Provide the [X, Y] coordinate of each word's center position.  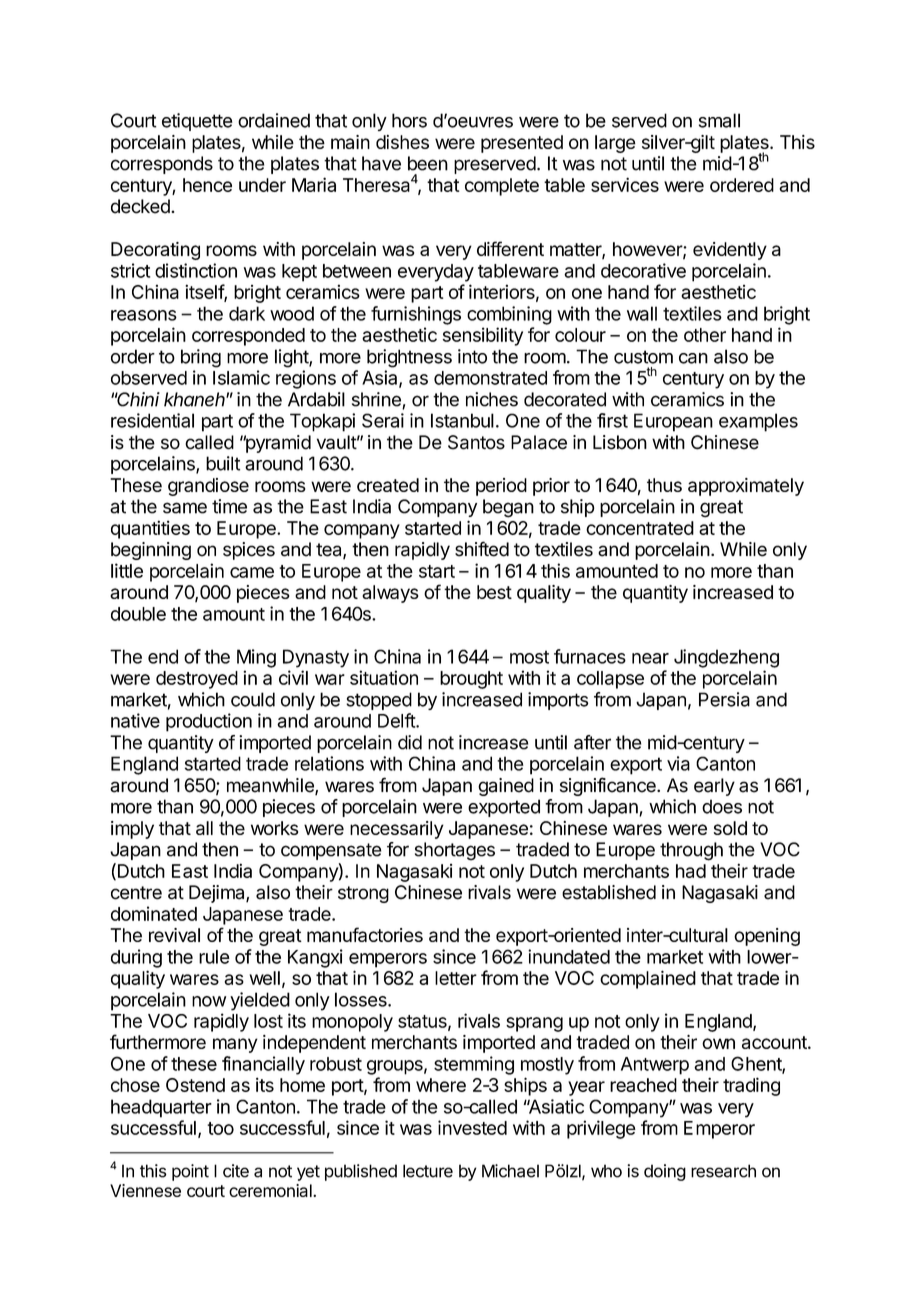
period [501, 487]
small [719, 120]
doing [665, 1172]
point [190, 1172]
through [691, 851]
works [274, 828]
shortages [455, 851]
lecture [428, 1171]
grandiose [208, 487]
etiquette [197, 122]
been [428, 163]
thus [664, 485]
